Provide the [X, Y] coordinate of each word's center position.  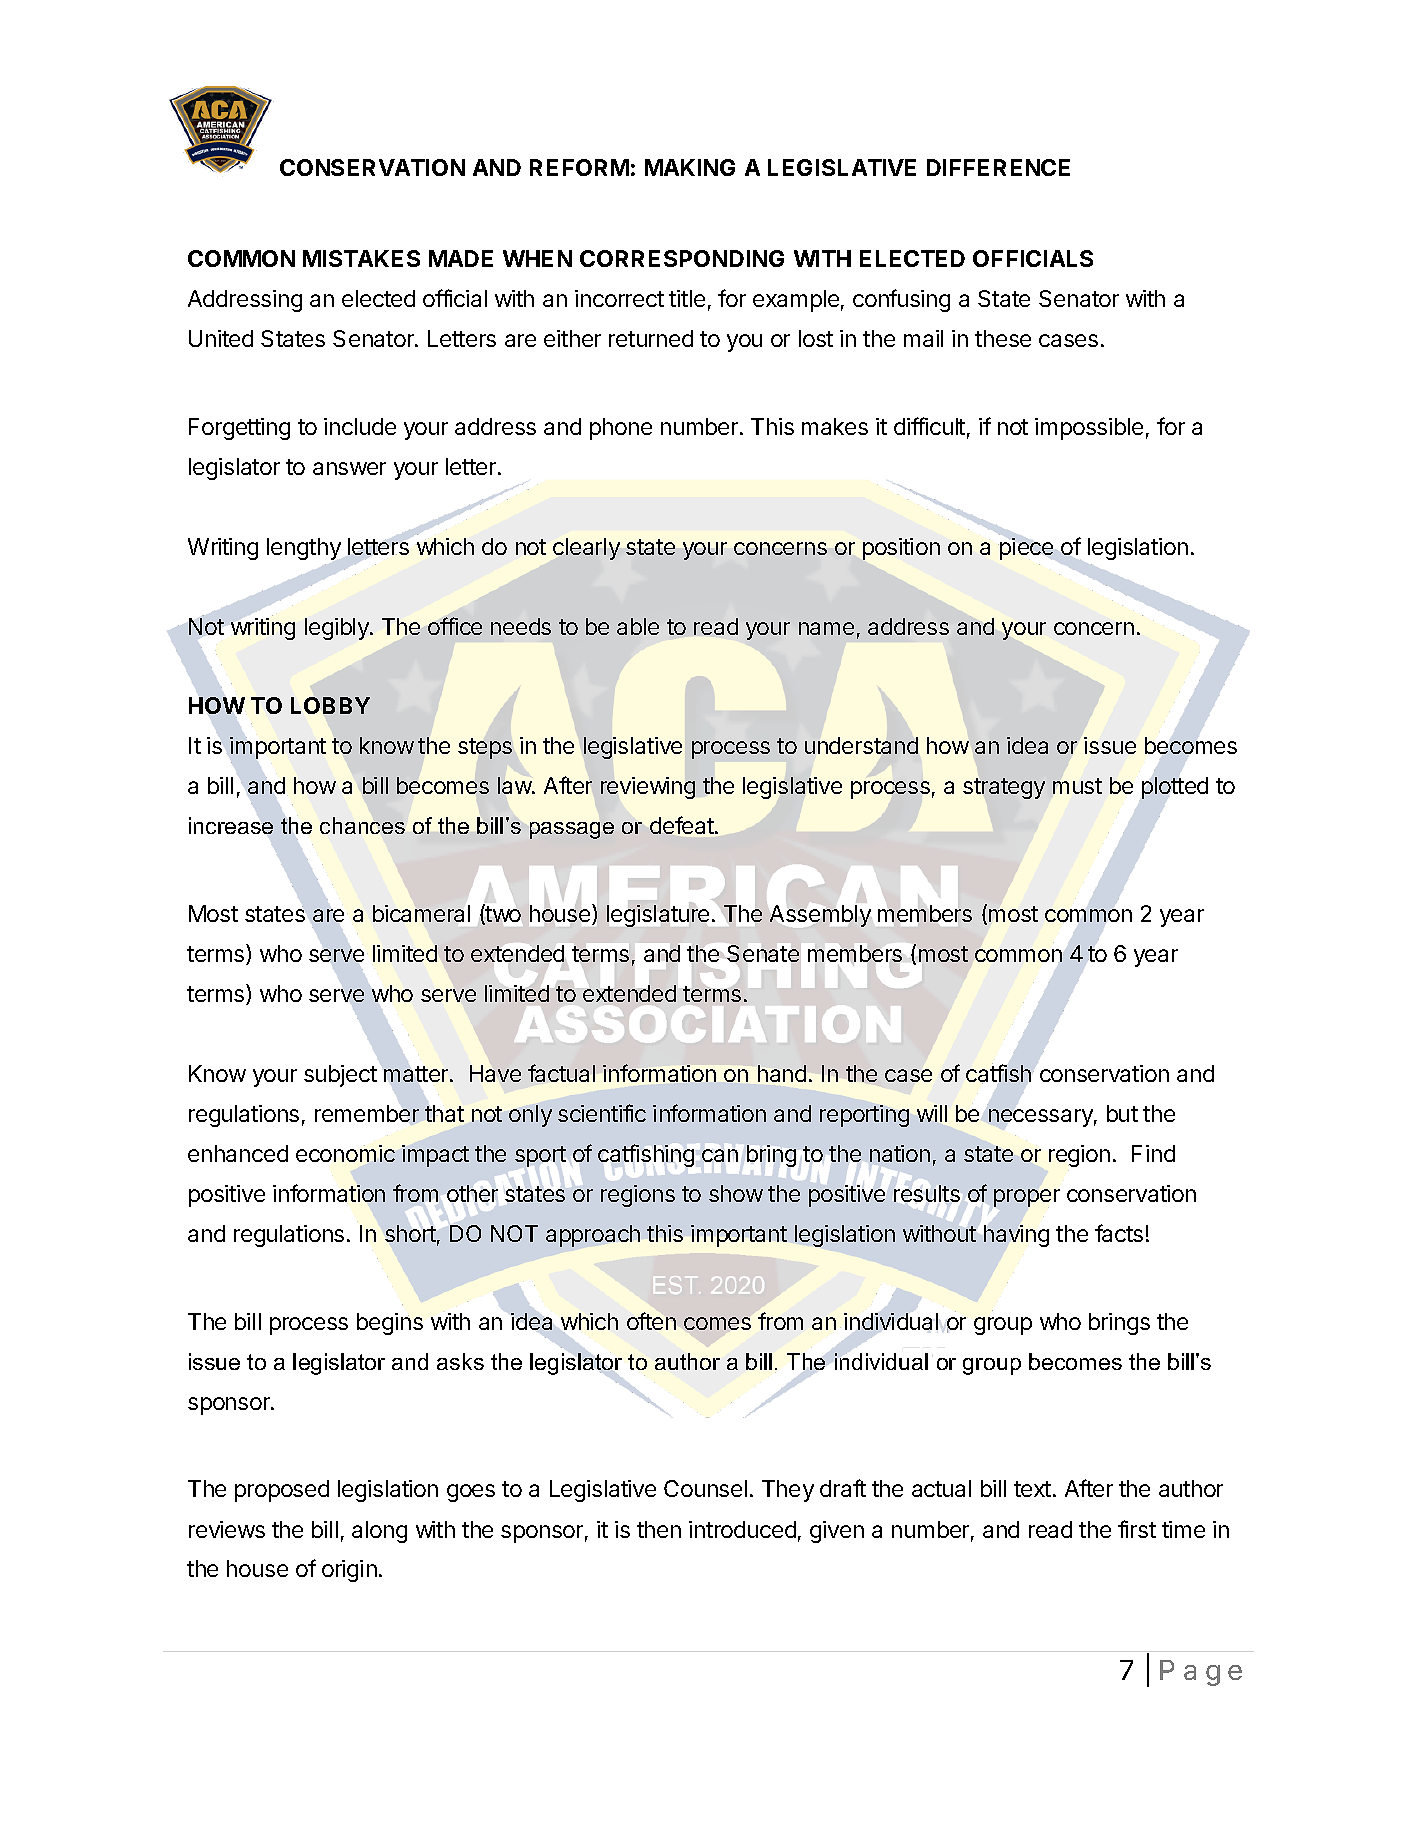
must [1077, 786]
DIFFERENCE [998, 167]
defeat [683, 825]
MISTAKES [361, 258]
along [379, 1532]
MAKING [690, 167]
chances [362, 825]
